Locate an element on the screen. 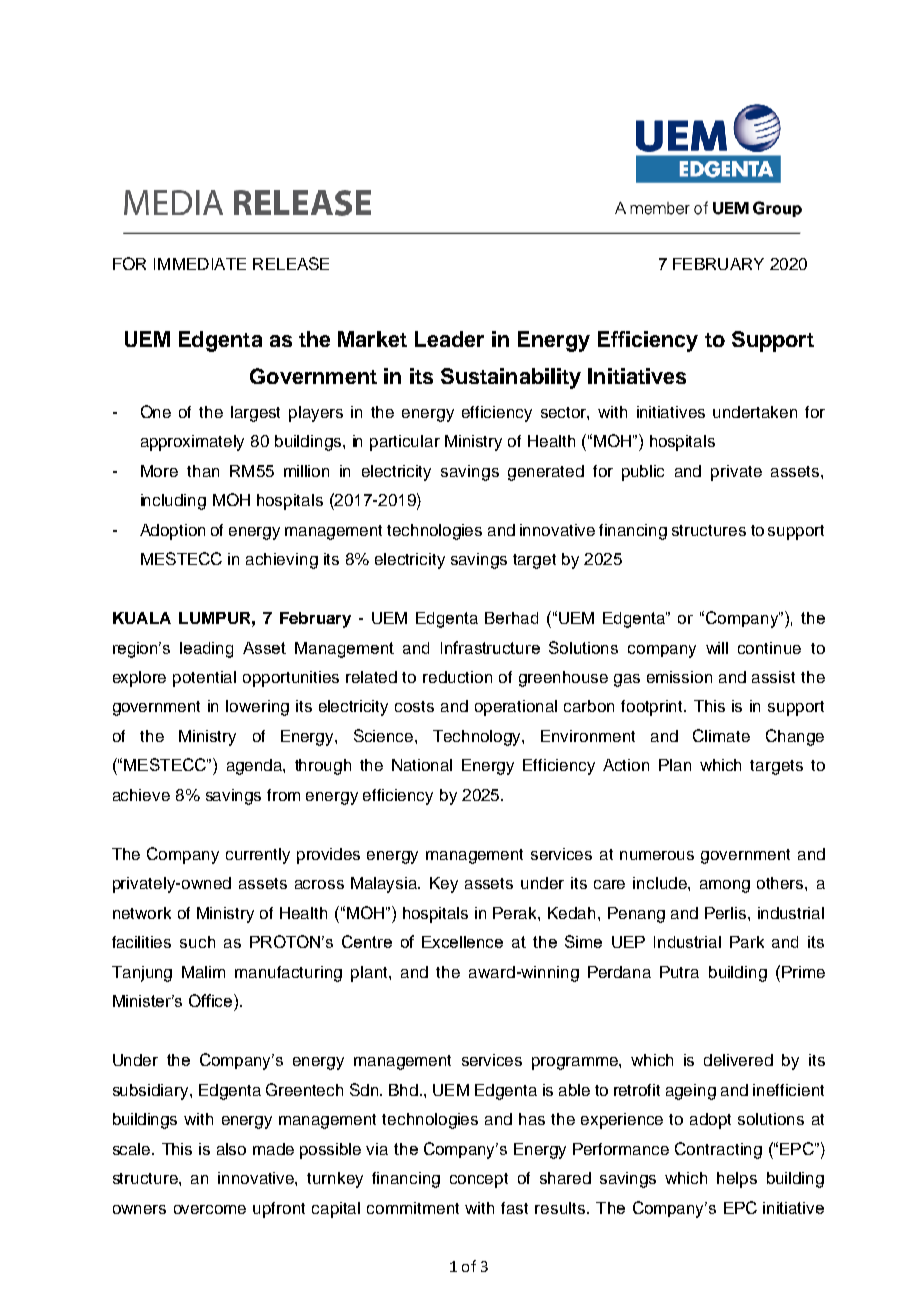 This screenshot has height=1308, width=924. Sustainability is located at coordinates (511, 378).
